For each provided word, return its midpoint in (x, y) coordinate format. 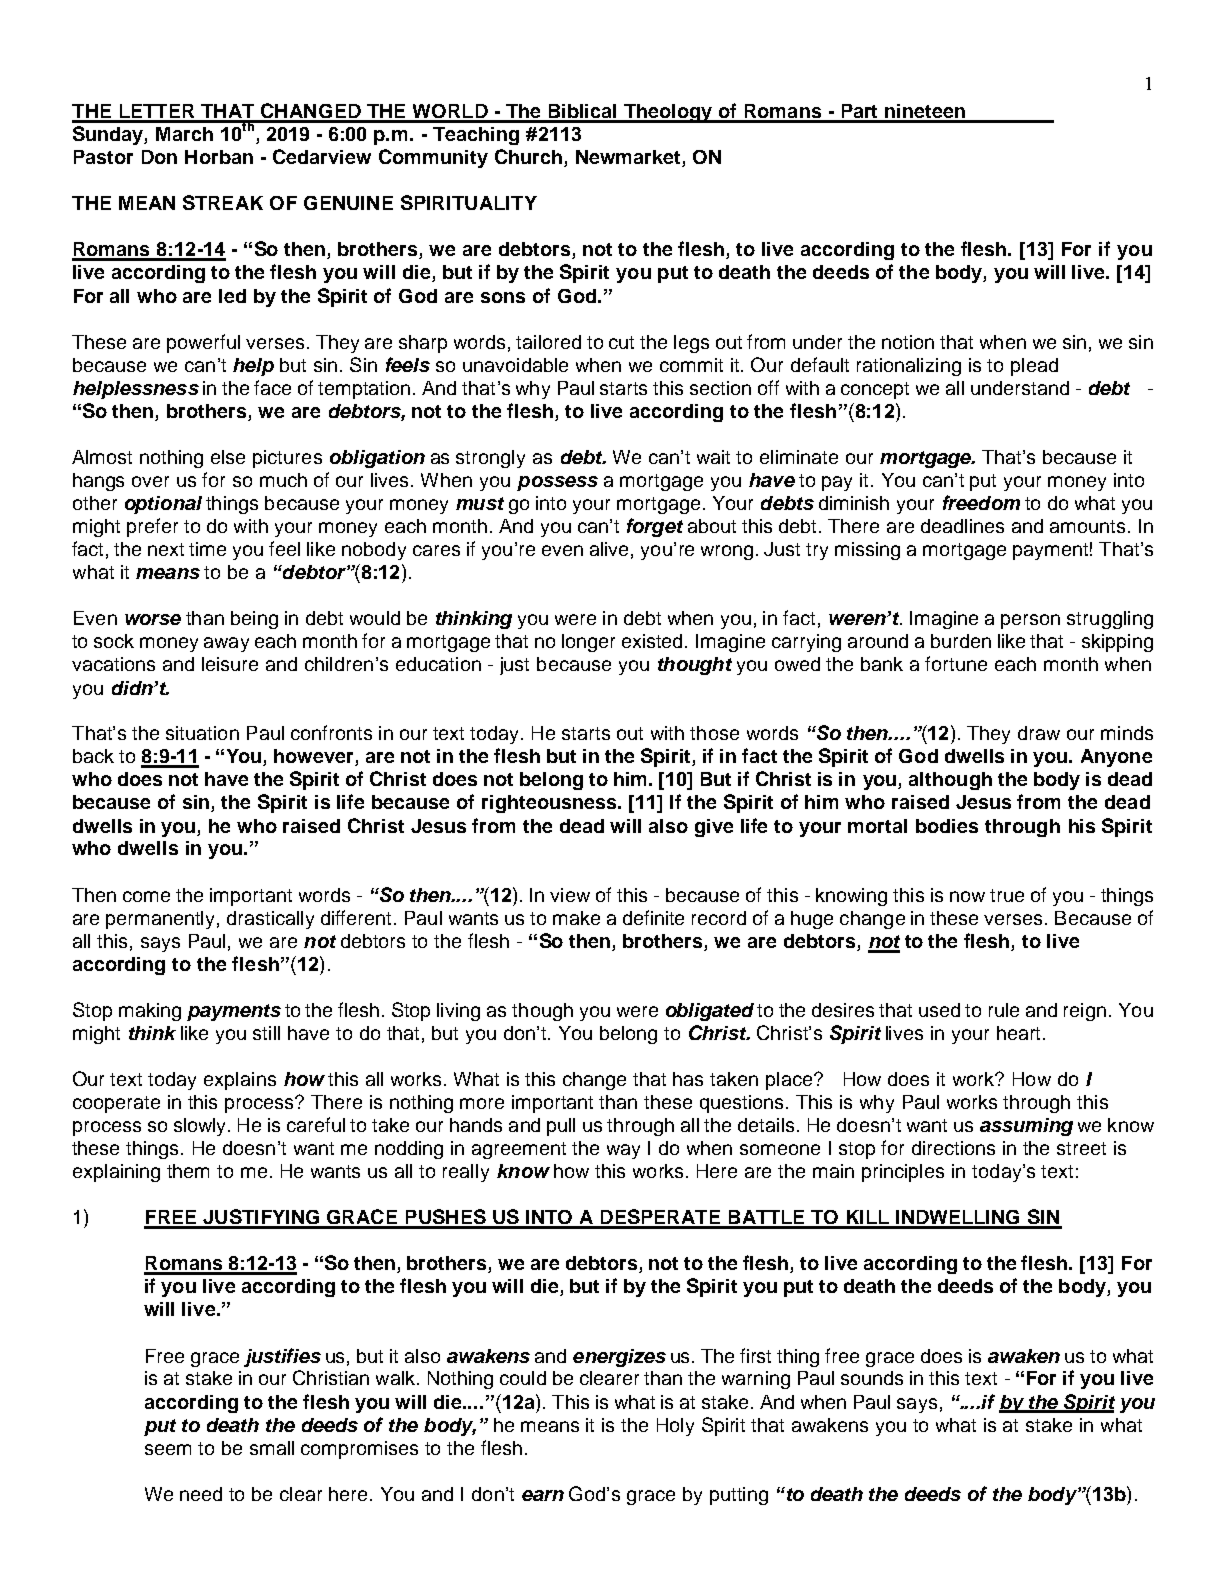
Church (530, 158)
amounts (1087, 526)
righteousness (551, 804)
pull (561, 1127)
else (228, 457)
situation (202, 733)
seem (168, 1449)
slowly (202, 1127)
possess (557, 483)
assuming (1026, 1127)
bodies (947, 826)
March (184, 134)
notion (908, 342)
